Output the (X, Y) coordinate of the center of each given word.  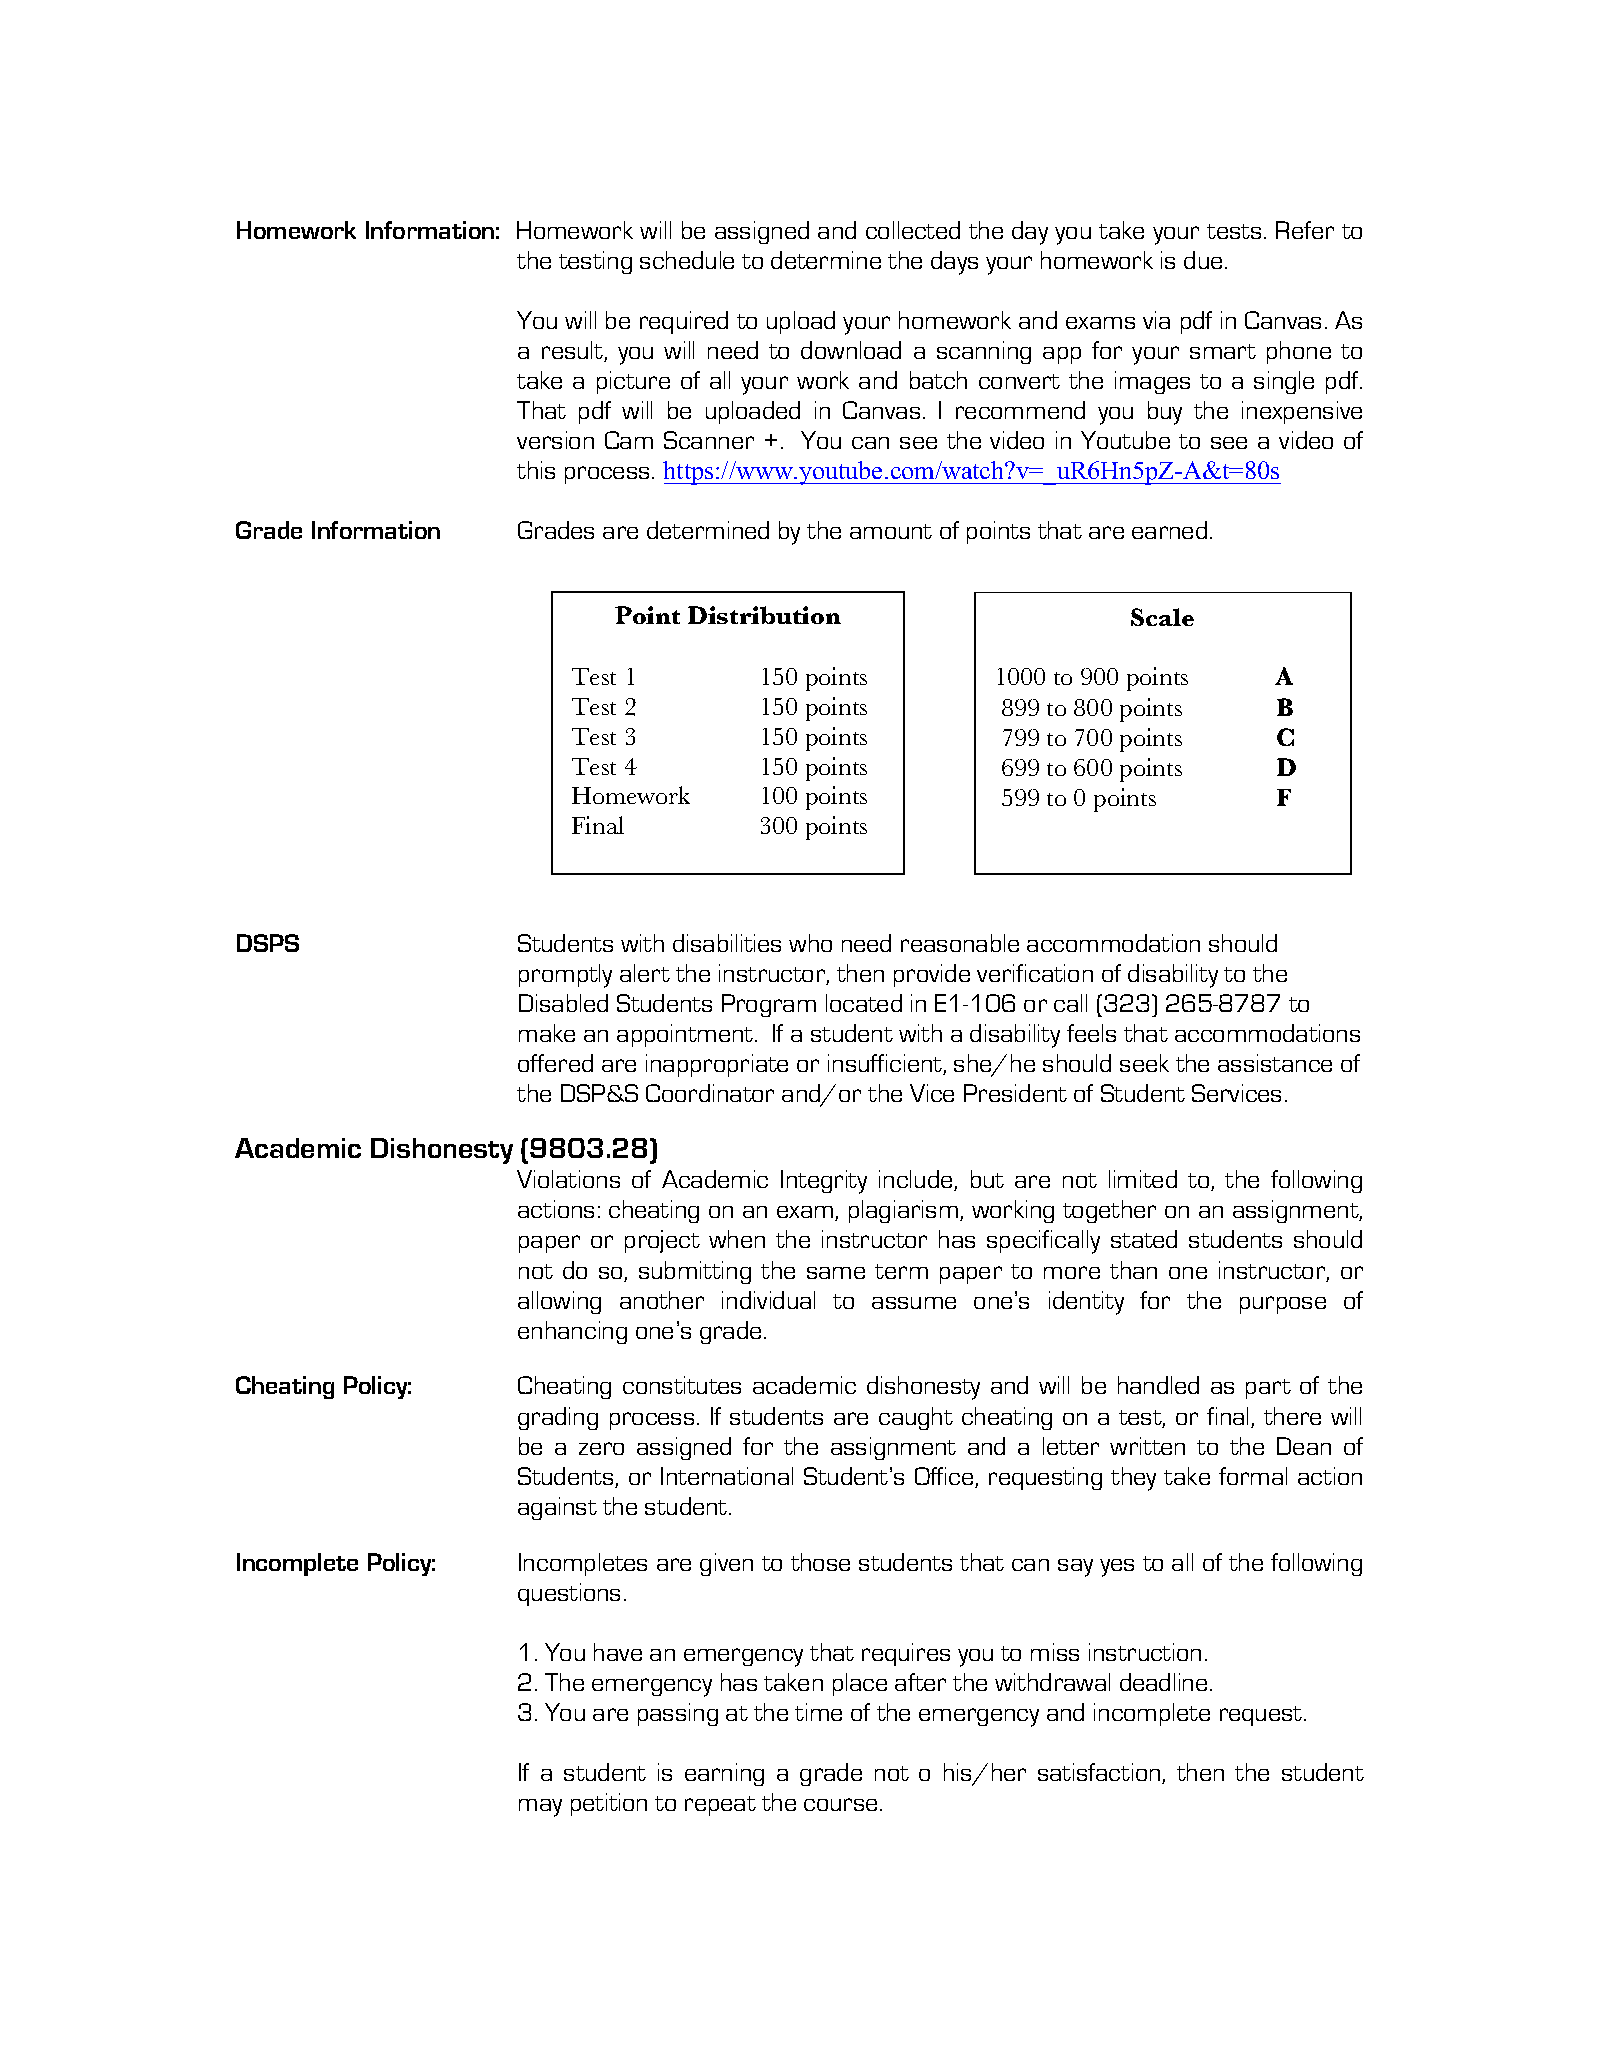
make (547, 1033)
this (536, 470)
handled (1158, 1385)
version (555, 440)
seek (1144, 1063)
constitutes (682, 1385)
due (1203, 260)
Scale (1162, 617)
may (540, 1808)
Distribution (764, 615)
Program (769, 1005)
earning (724, 1774)
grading (558, 1418)
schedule (687, 260)
